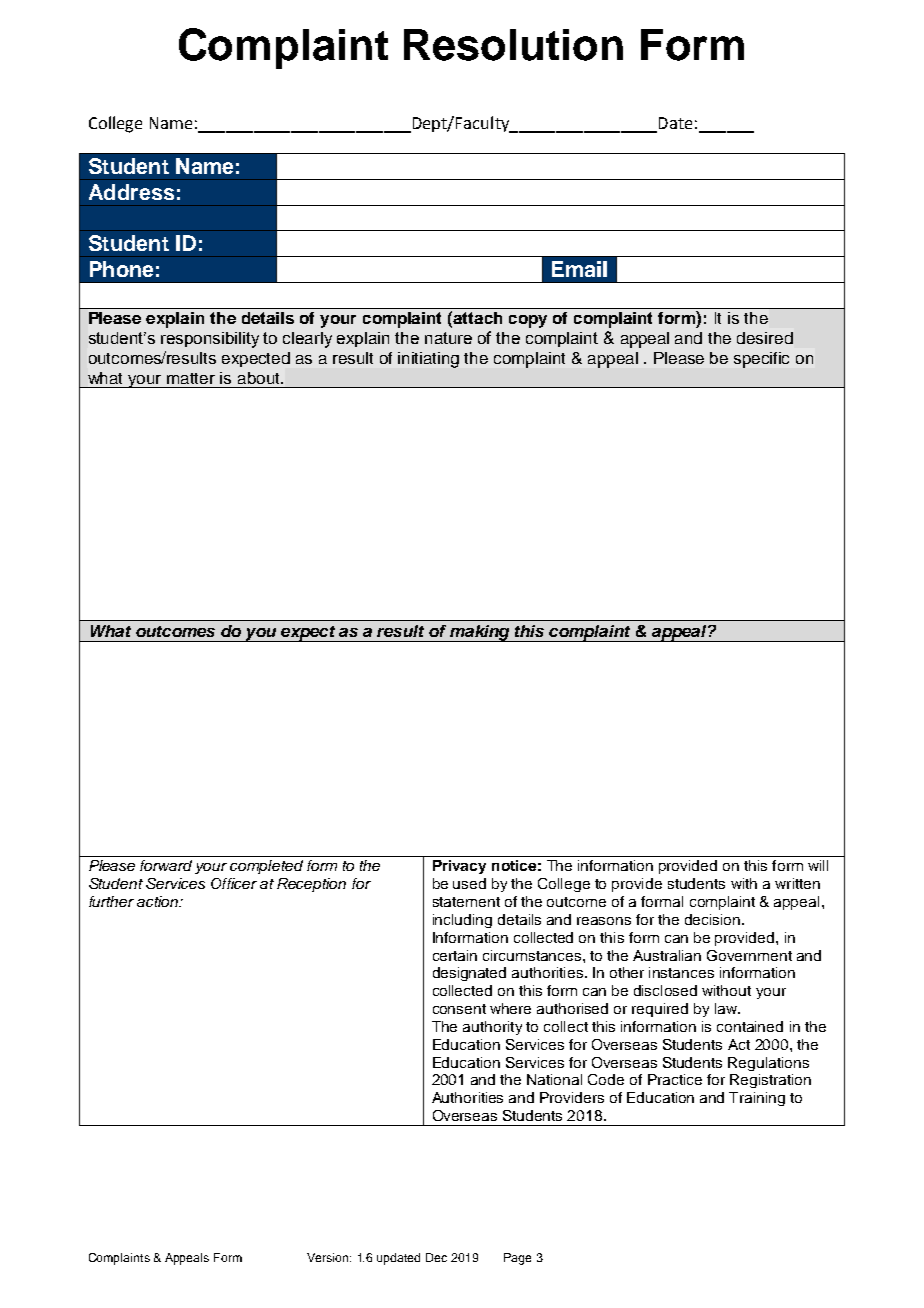 The image size is (924, 1308). I want to click on Version, so click(329, 1257).
